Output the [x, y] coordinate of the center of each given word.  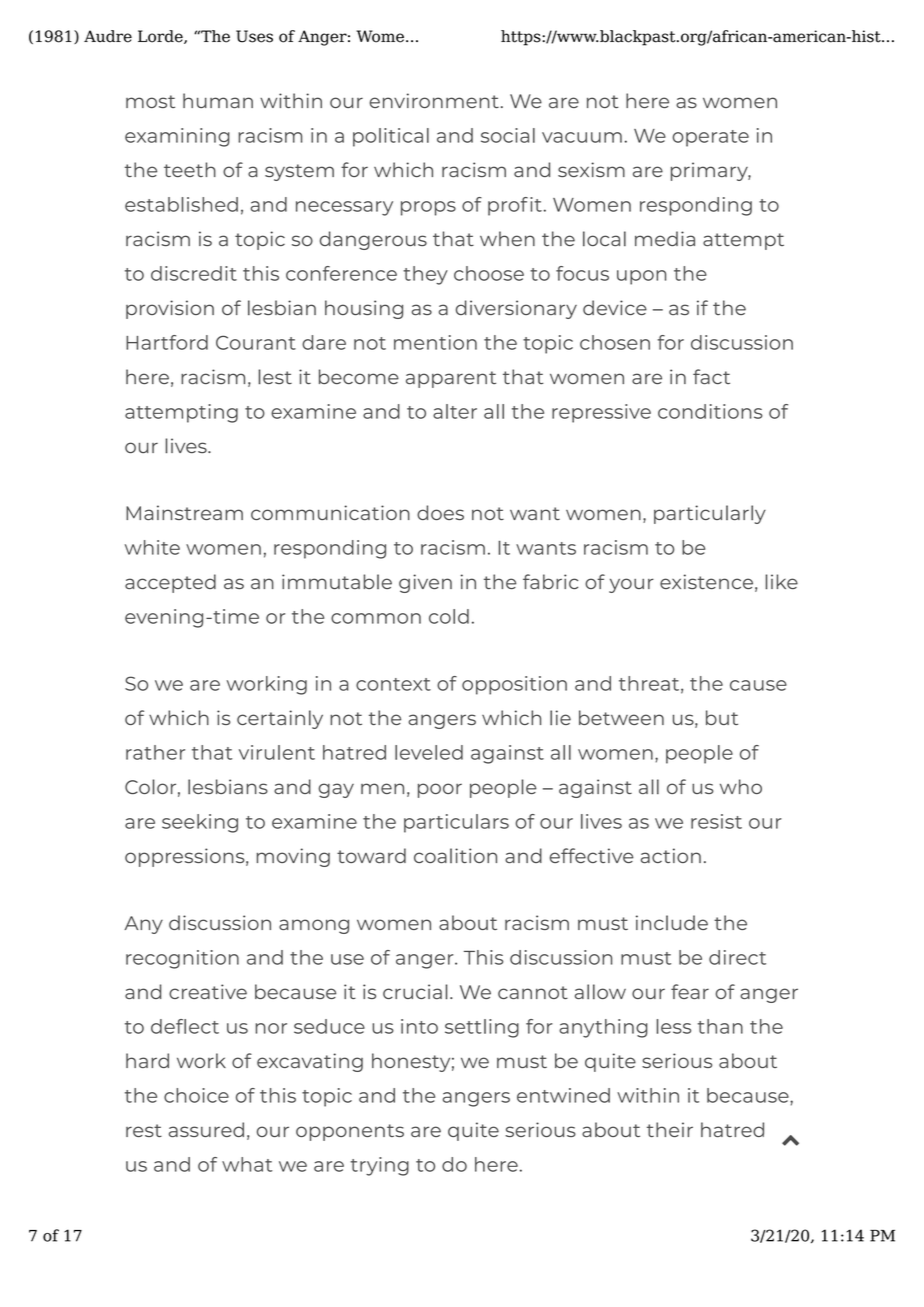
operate [710, 138]
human [218, 100]
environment [434, 100]
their [670, 1129]
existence [706, 581]
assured [206, 1129]
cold [449, 616]
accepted [170, 583]
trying [379, 1166]
